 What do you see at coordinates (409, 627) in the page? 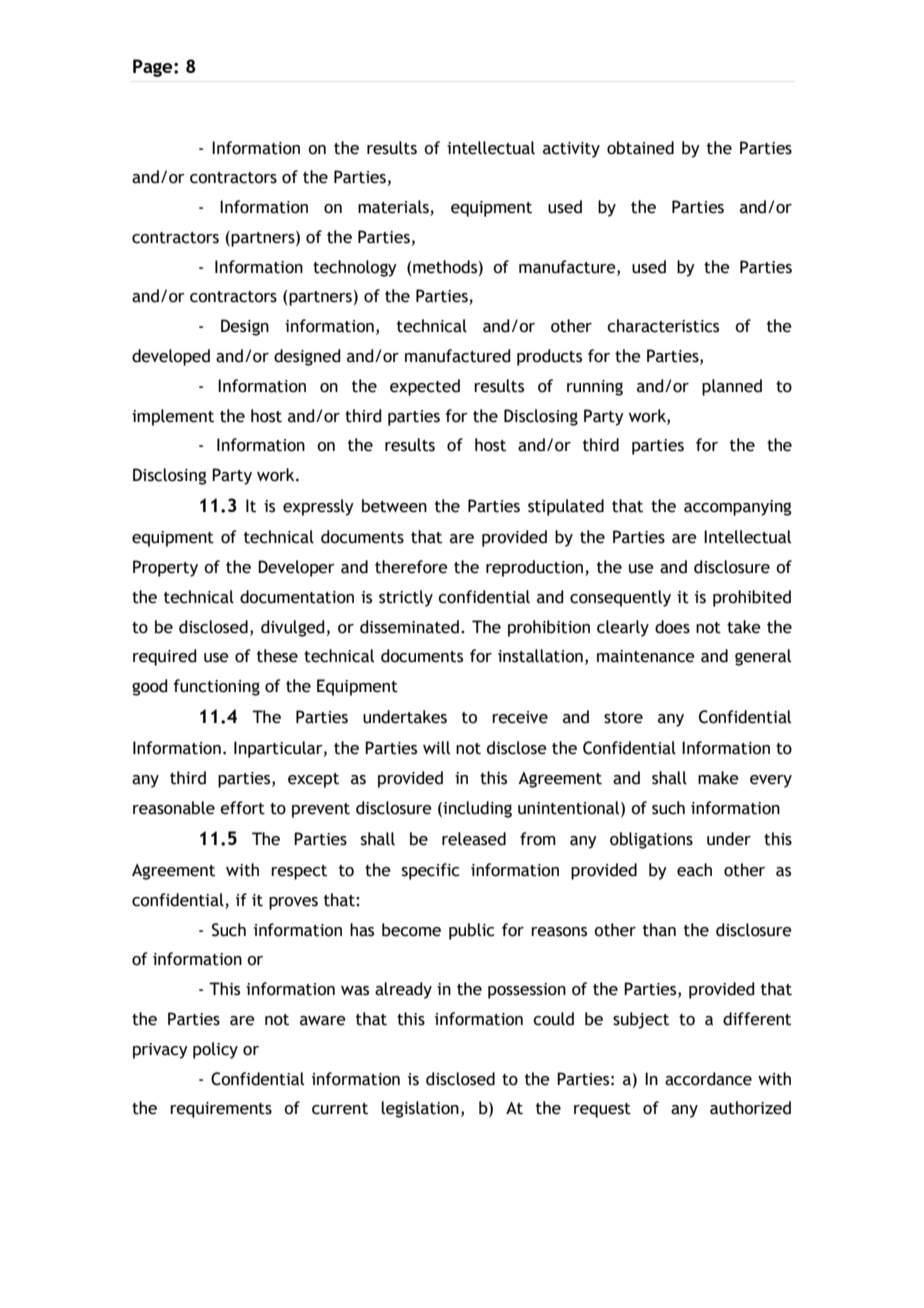
I see `disseminated` at bounding box center [409, 627].
